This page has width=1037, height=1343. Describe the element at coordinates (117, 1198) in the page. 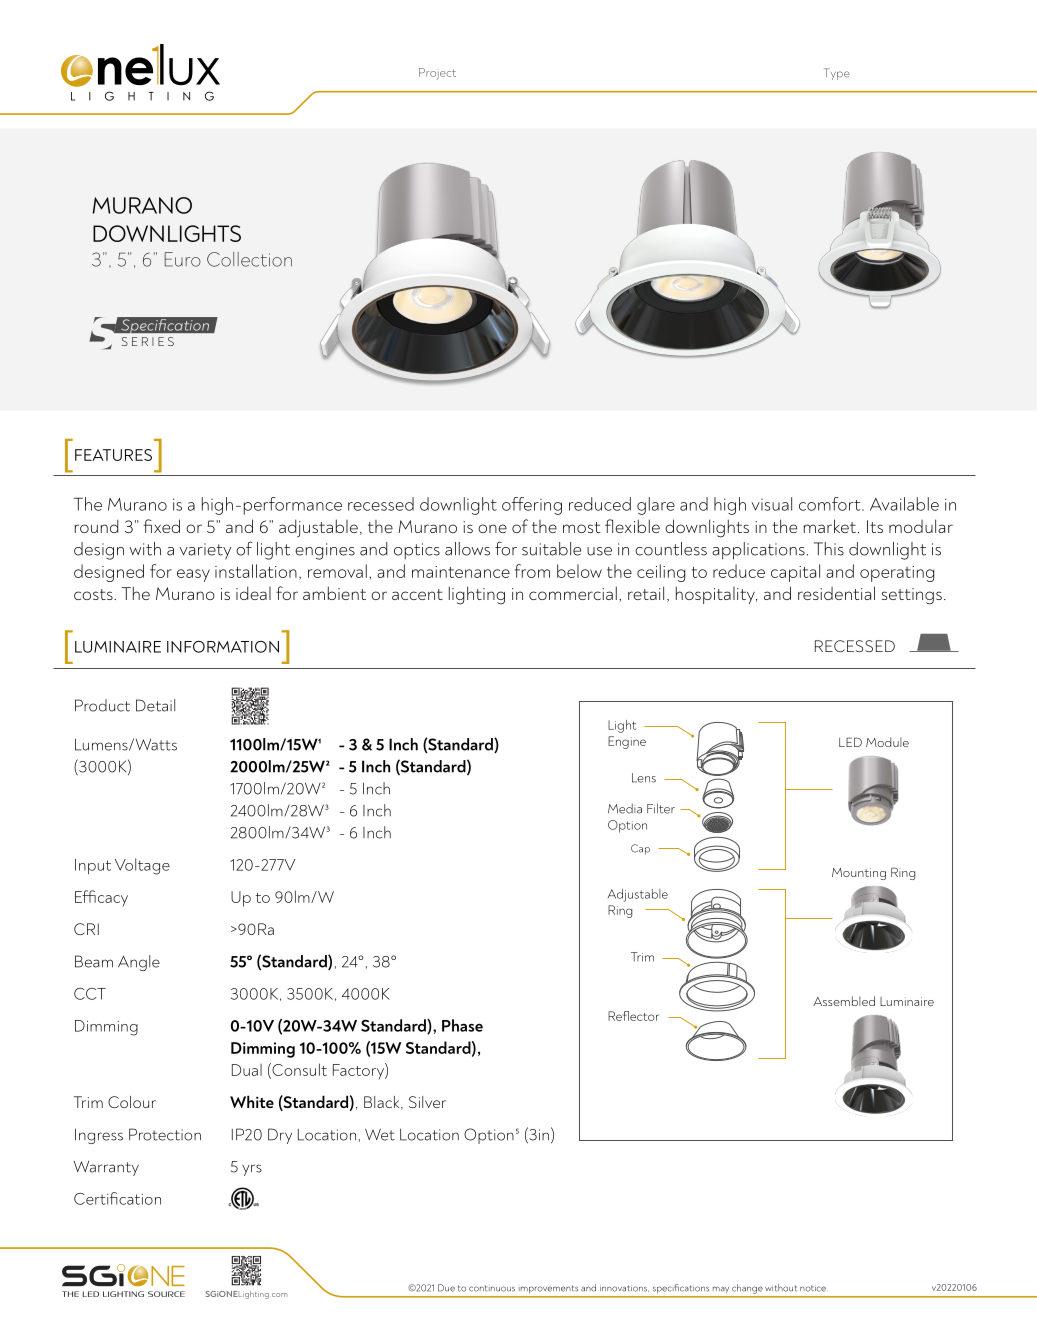

I see `Certification` at that location.
